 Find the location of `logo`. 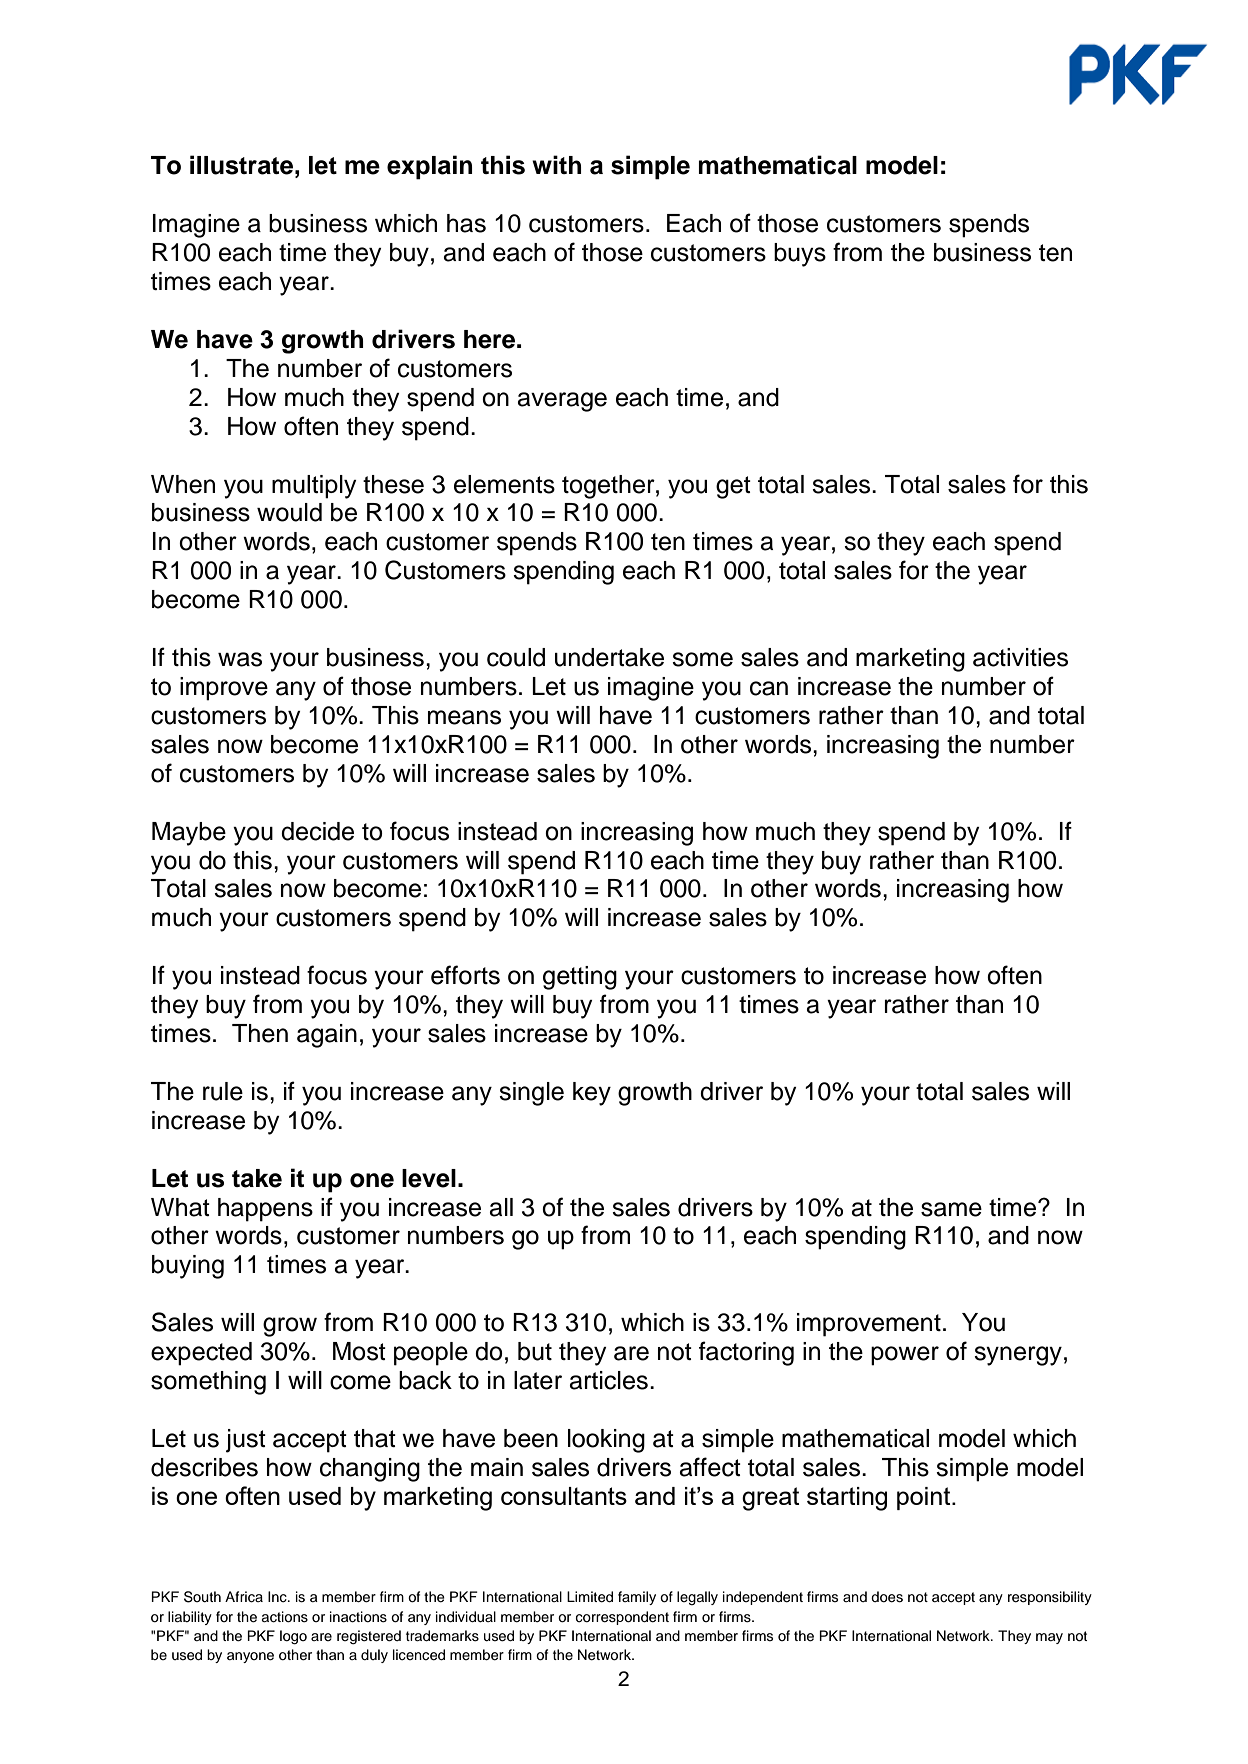

logo is located at coordinates (293, 1637).
